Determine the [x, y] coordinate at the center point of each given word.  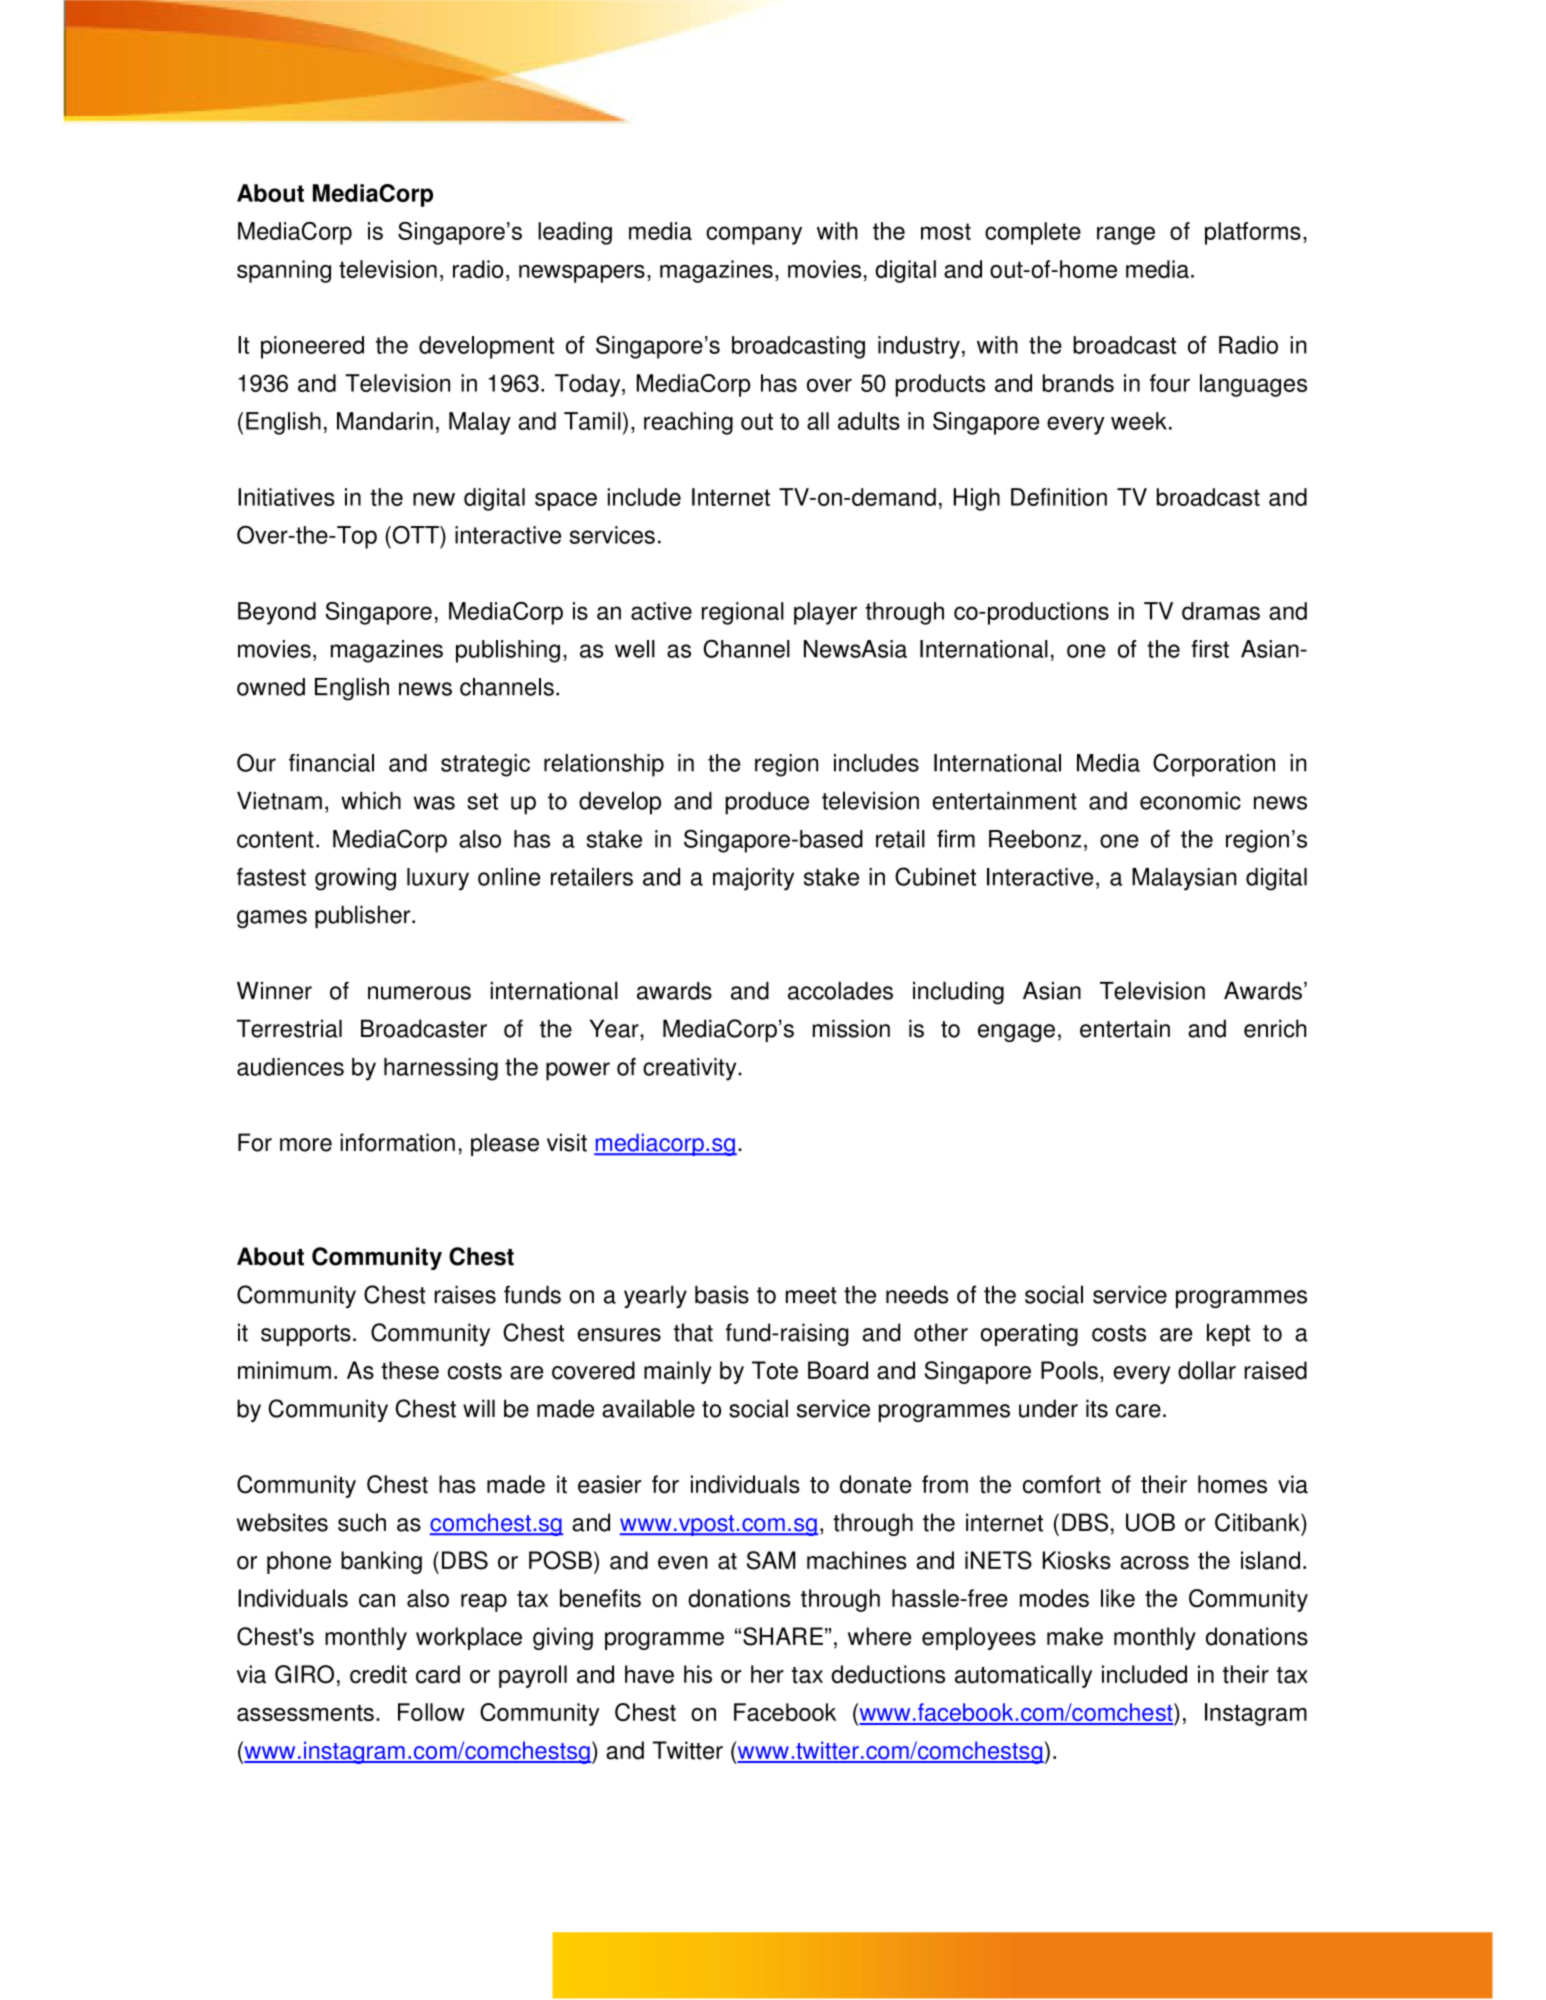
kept [1228, 1334]
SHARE [783, 1636]
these [410, 1370]
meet [811, 1295]
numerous [419, 993]
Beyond [277, 613]
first [1210, 649]
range [1126, 235]
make [1075, 1636]
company [754, 235]
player [825, 613]
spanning [284, 271]
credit [378, 1674]
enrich [1275, 1028]
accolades [840, 990]
